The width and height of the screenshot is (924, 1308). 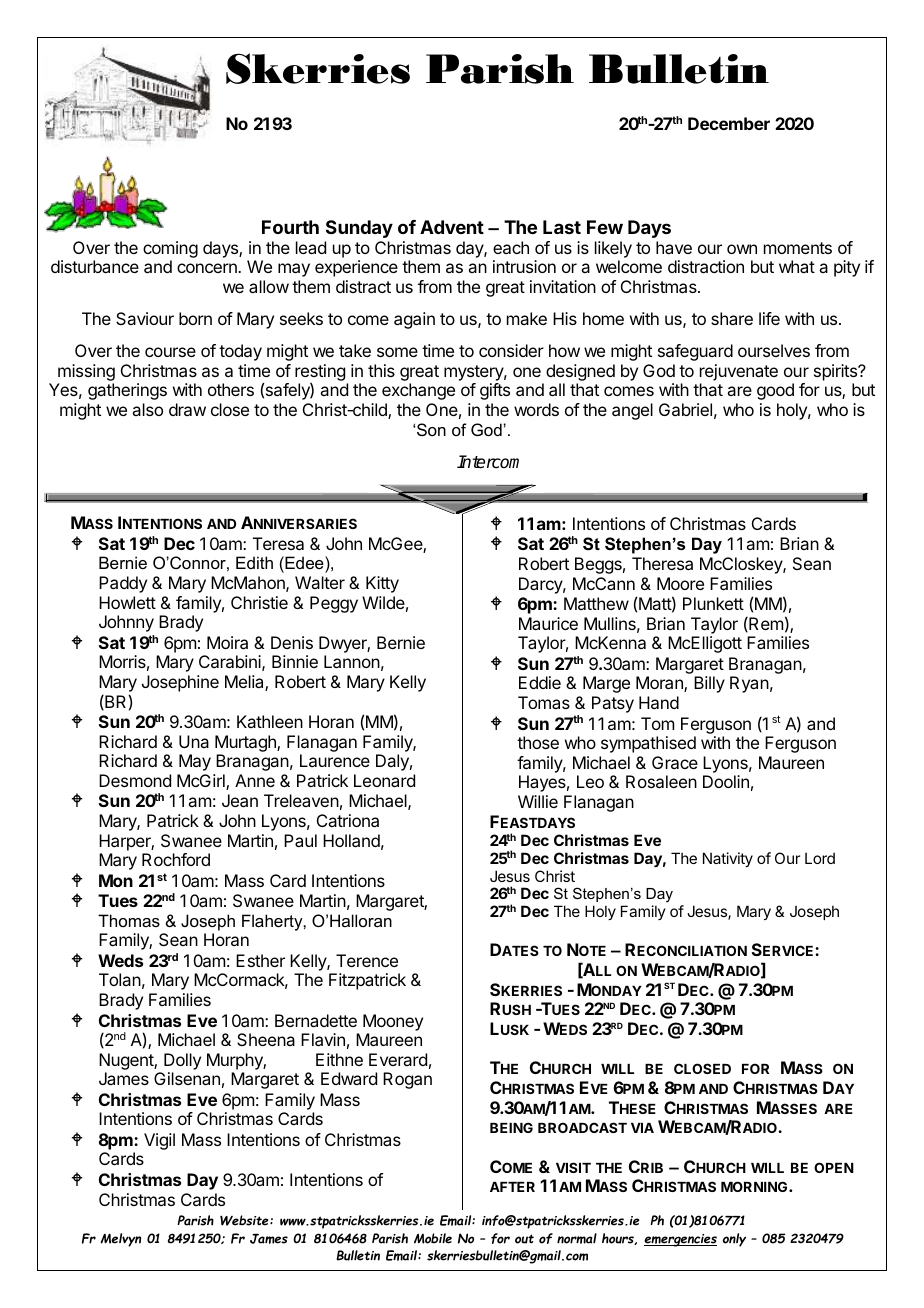 I want to click on only, so click(x=734, y=1240).
